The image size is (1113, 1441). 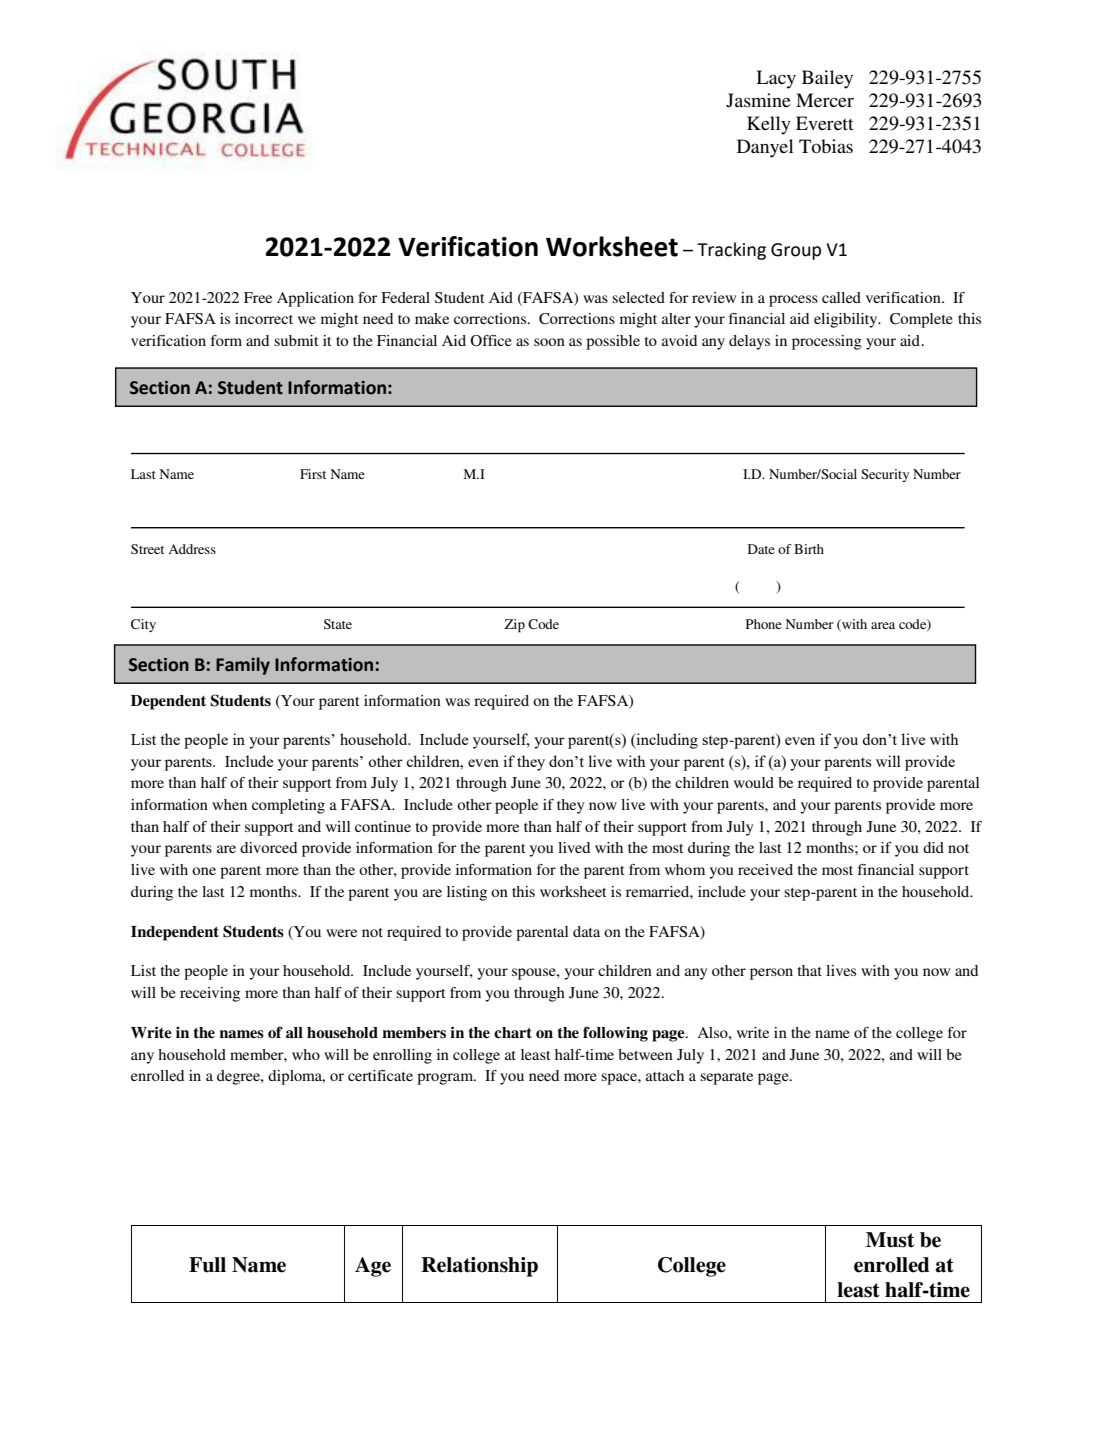 I want to click on Must, so click(x=890, y=1240).
